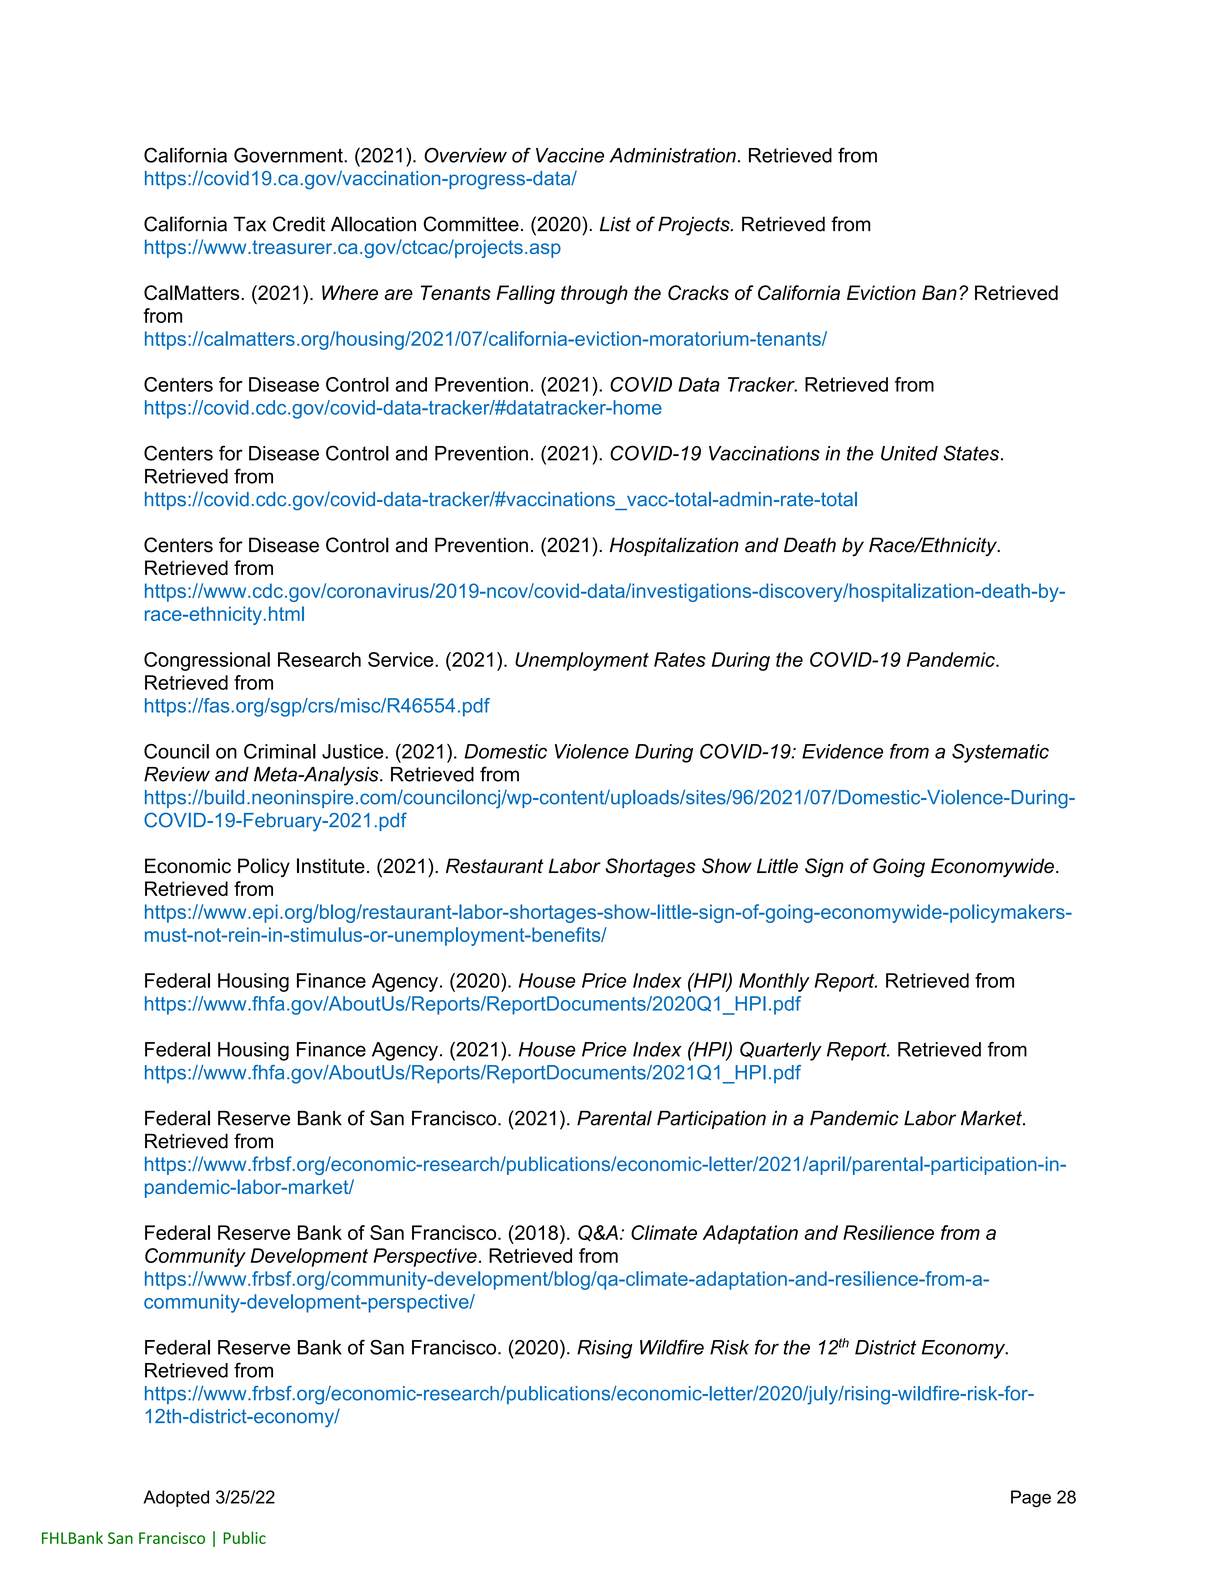 Image resolution: width=1220 pixels, height=1579 pixels. What do you see at coordinates (698, 292) in the screenshot?
I see `Cracks` at bounding box center [698, 292].
